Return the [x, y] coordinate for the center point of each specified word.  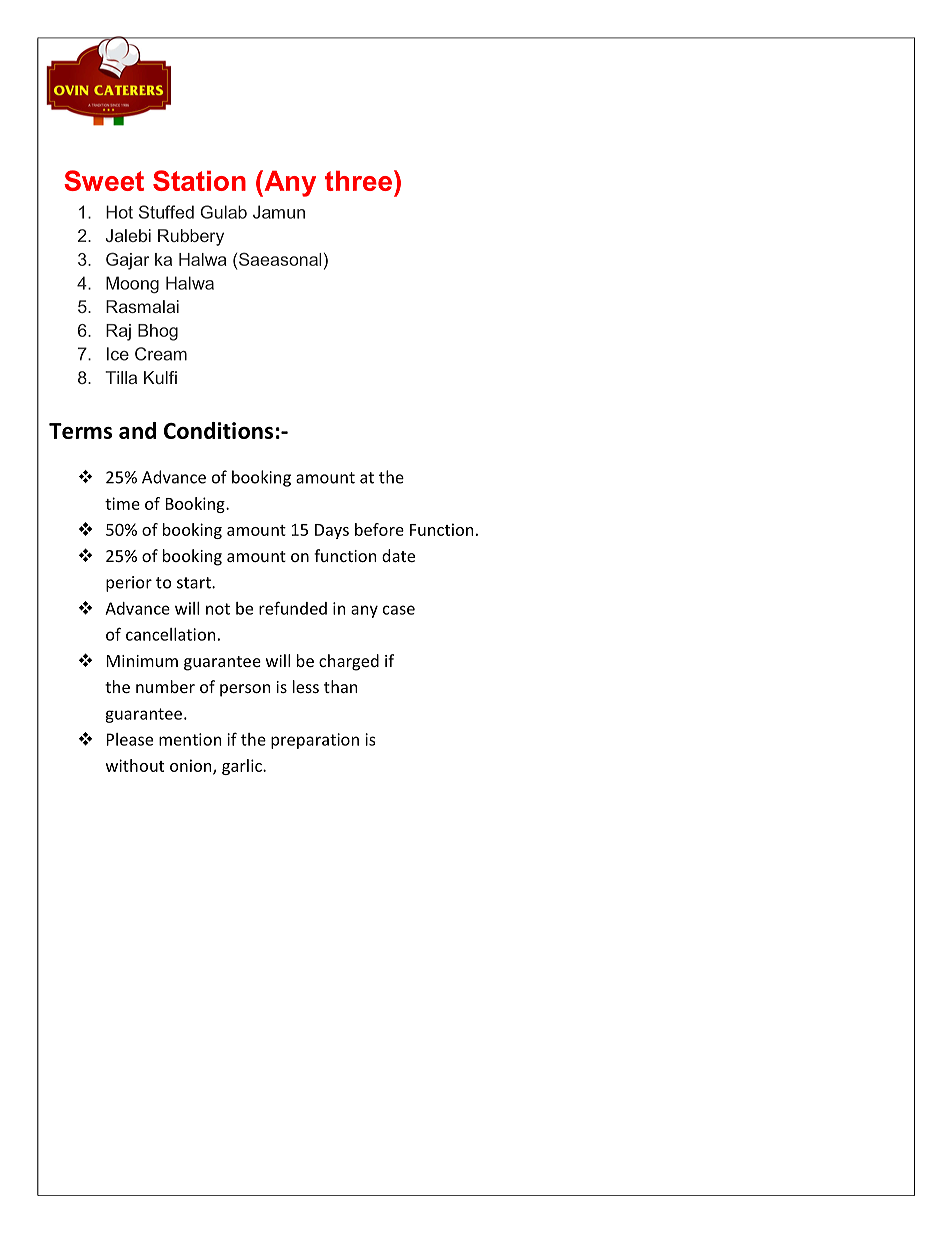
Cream [161, 354]
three [358, 181]
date [398, 555]
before [379, 529]
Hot [119, 212]
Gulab [223, 212]
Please [130, 739]
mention [190, 739]
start [195, 583]
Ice [118, 354]
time [122, 503]
